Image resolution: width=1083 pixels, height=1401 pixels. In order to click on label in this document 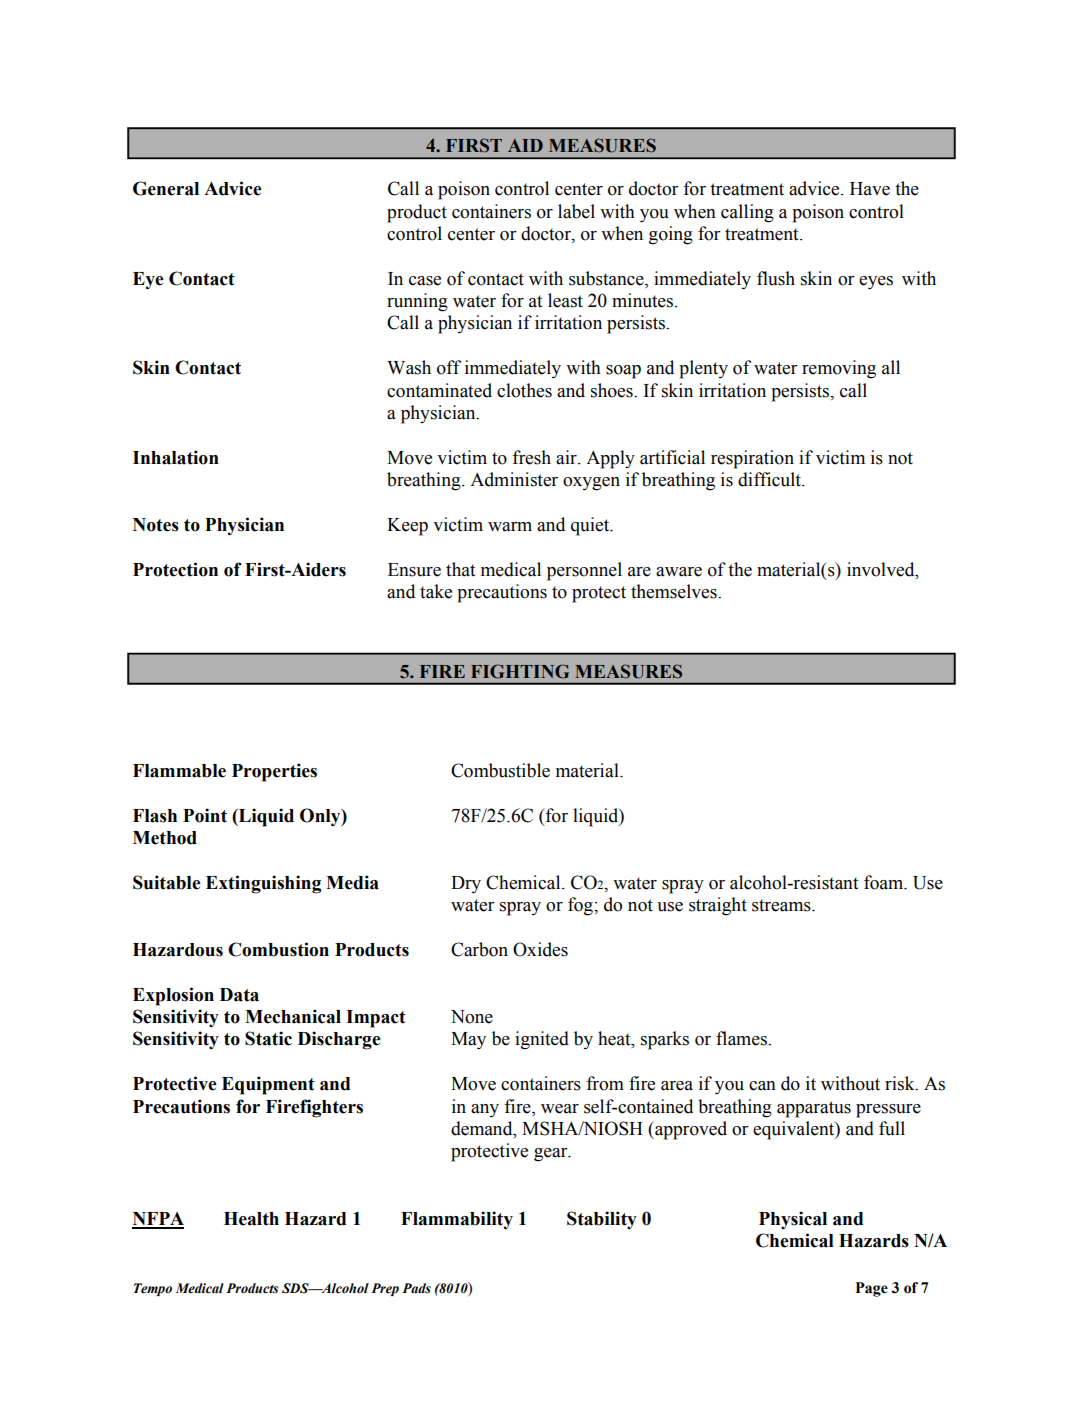, I will do `click(576, 211)`.
